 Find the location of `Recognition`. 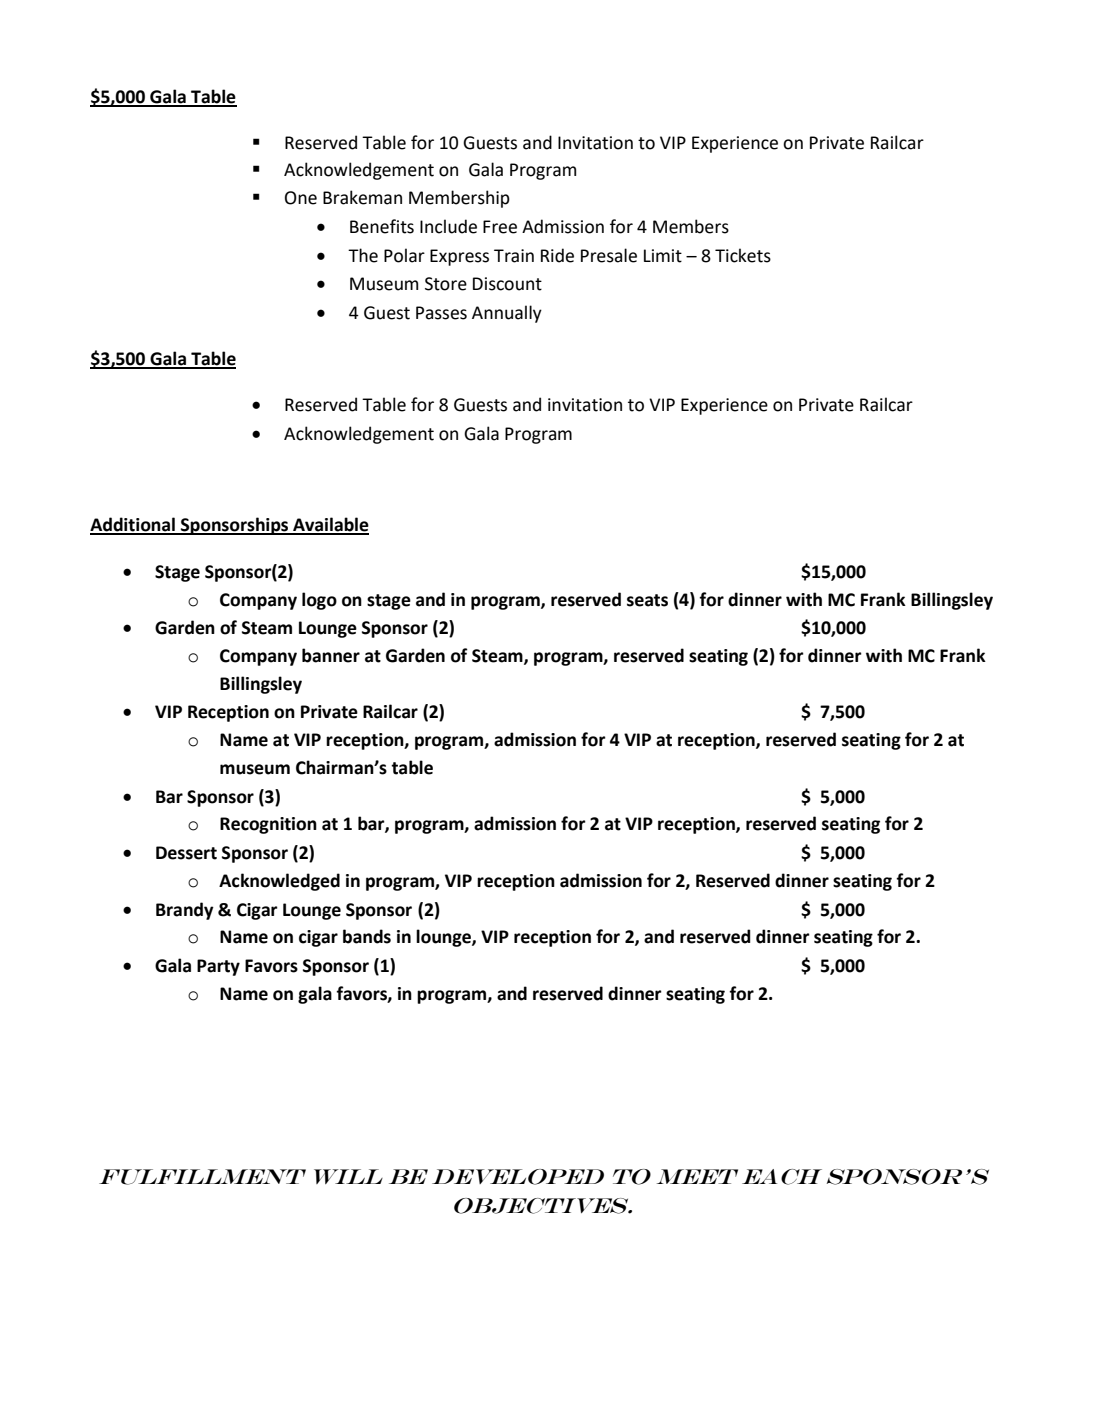

Recognition is located at coordinates (268, 825).
